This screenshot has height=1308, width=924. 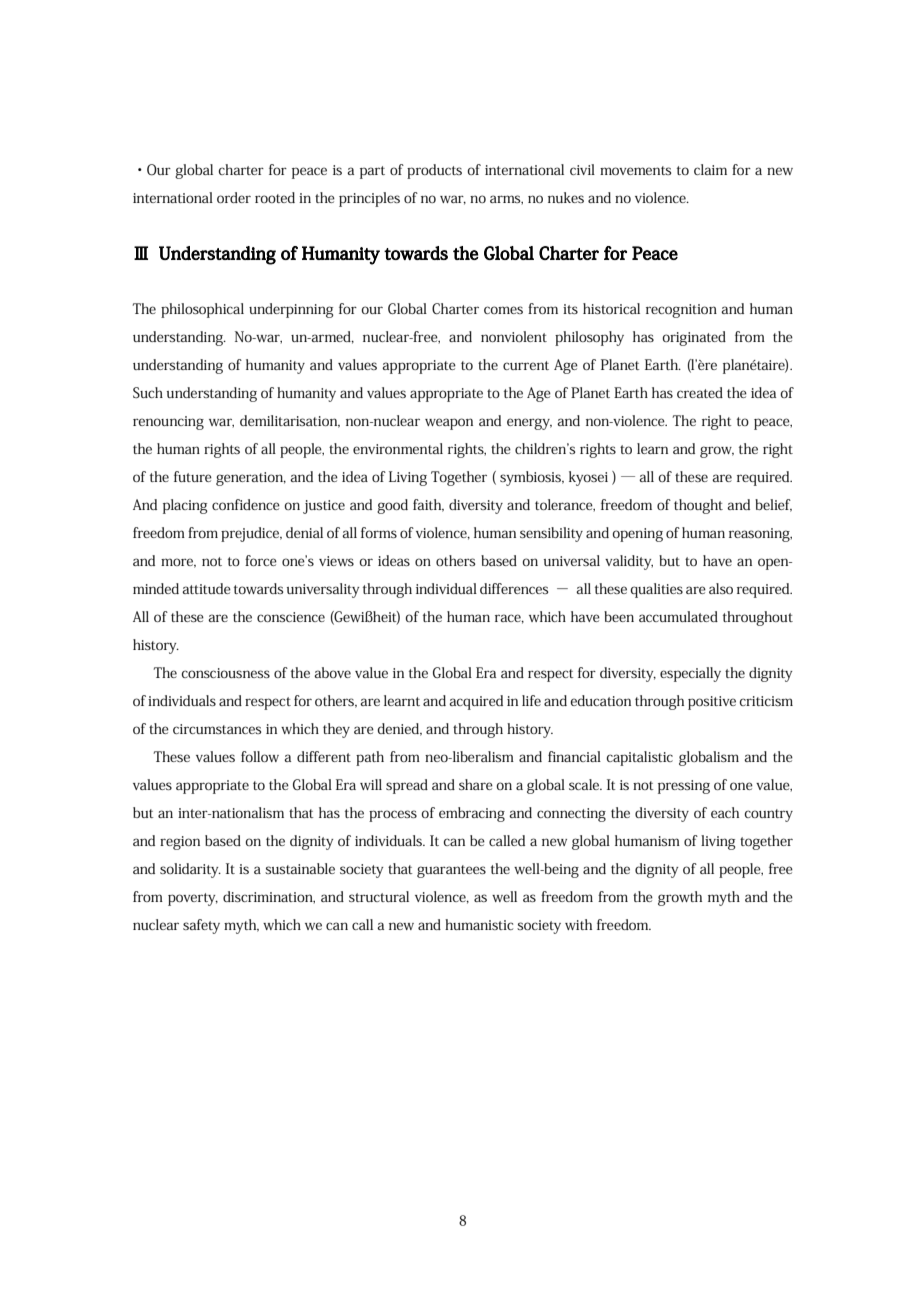 I want to click on created, so click(x=700, y=392).
